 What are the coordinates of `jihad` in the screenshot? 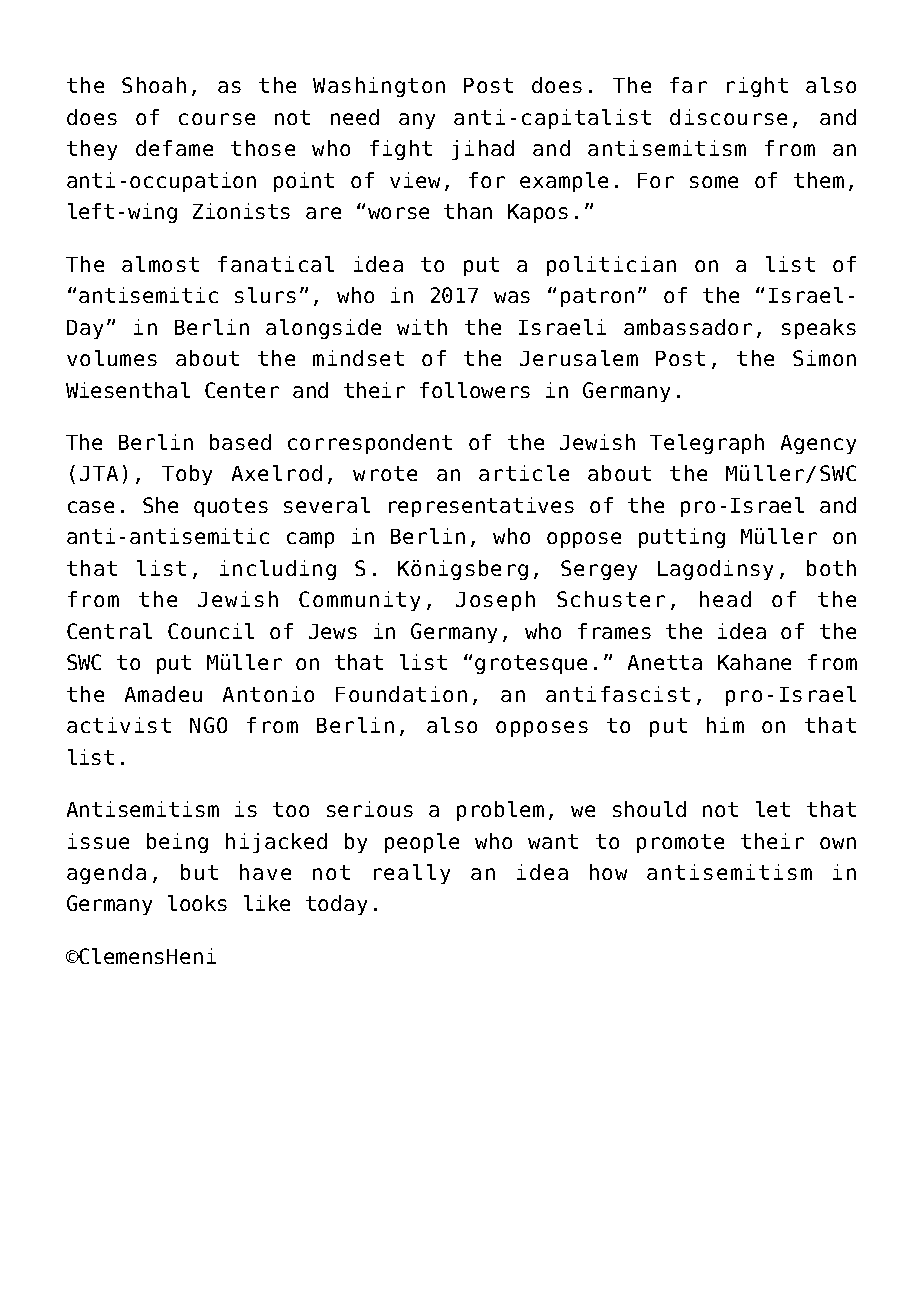 It's located at (483, 150).
